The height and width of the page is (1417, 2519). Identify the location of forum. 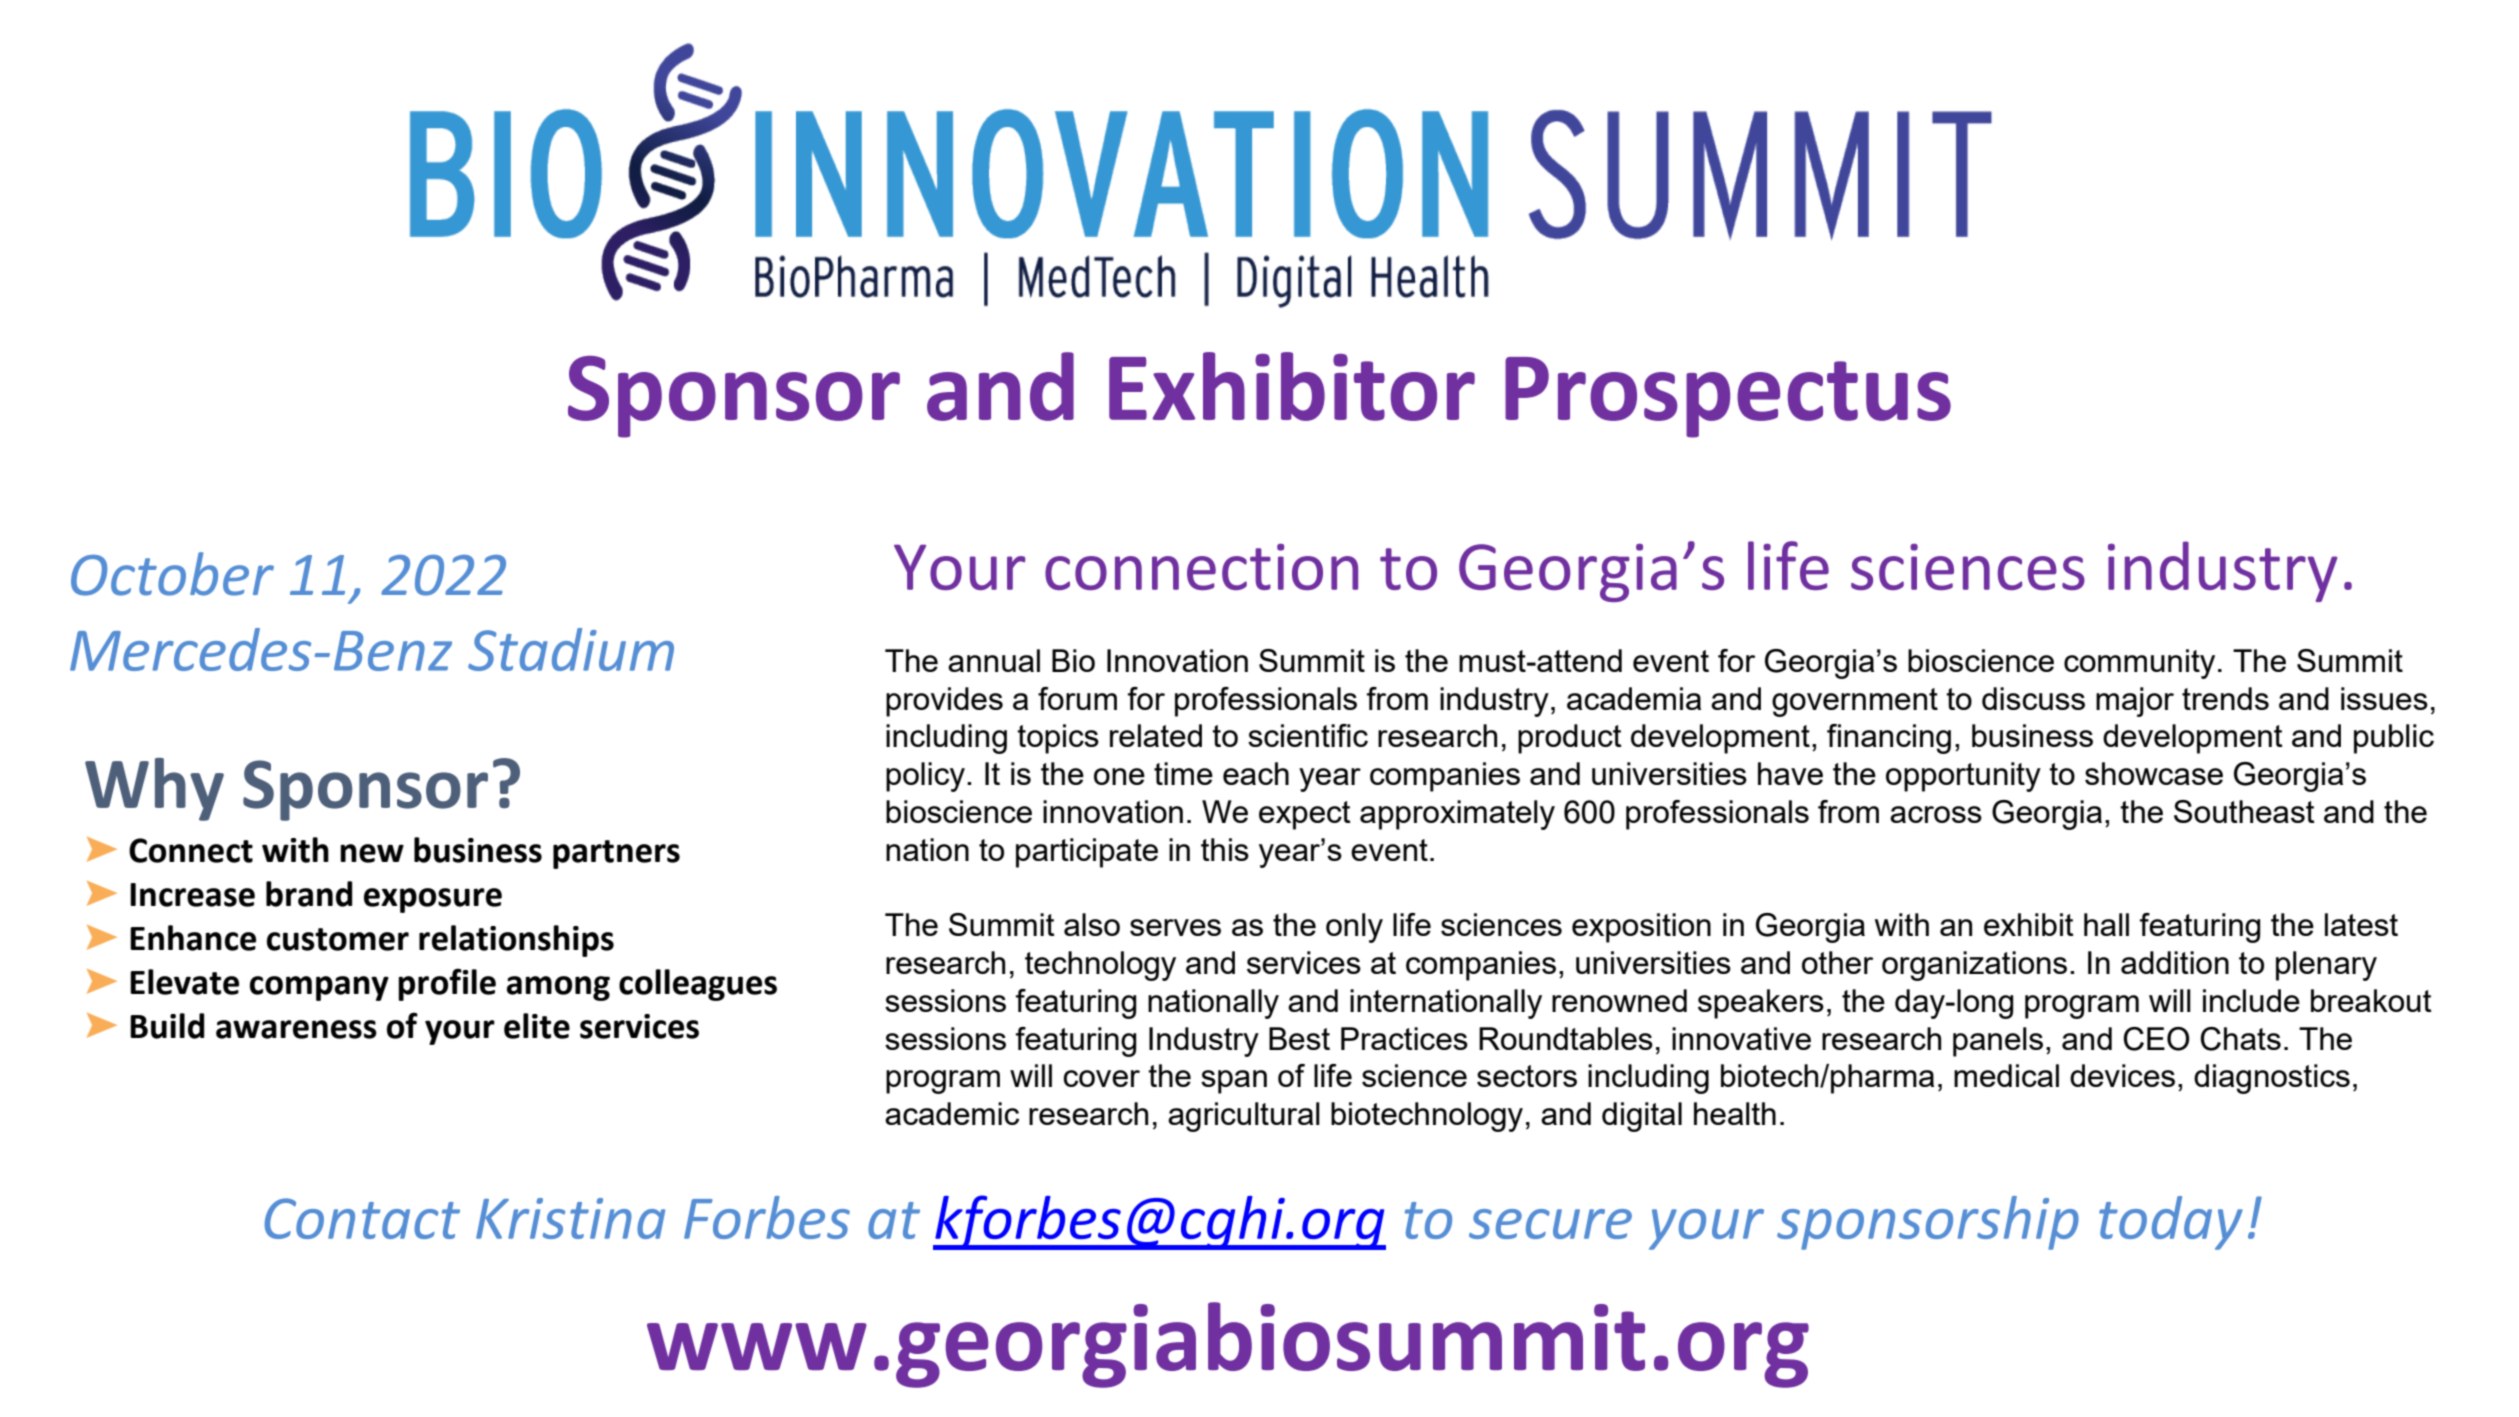
(1077, 698).
